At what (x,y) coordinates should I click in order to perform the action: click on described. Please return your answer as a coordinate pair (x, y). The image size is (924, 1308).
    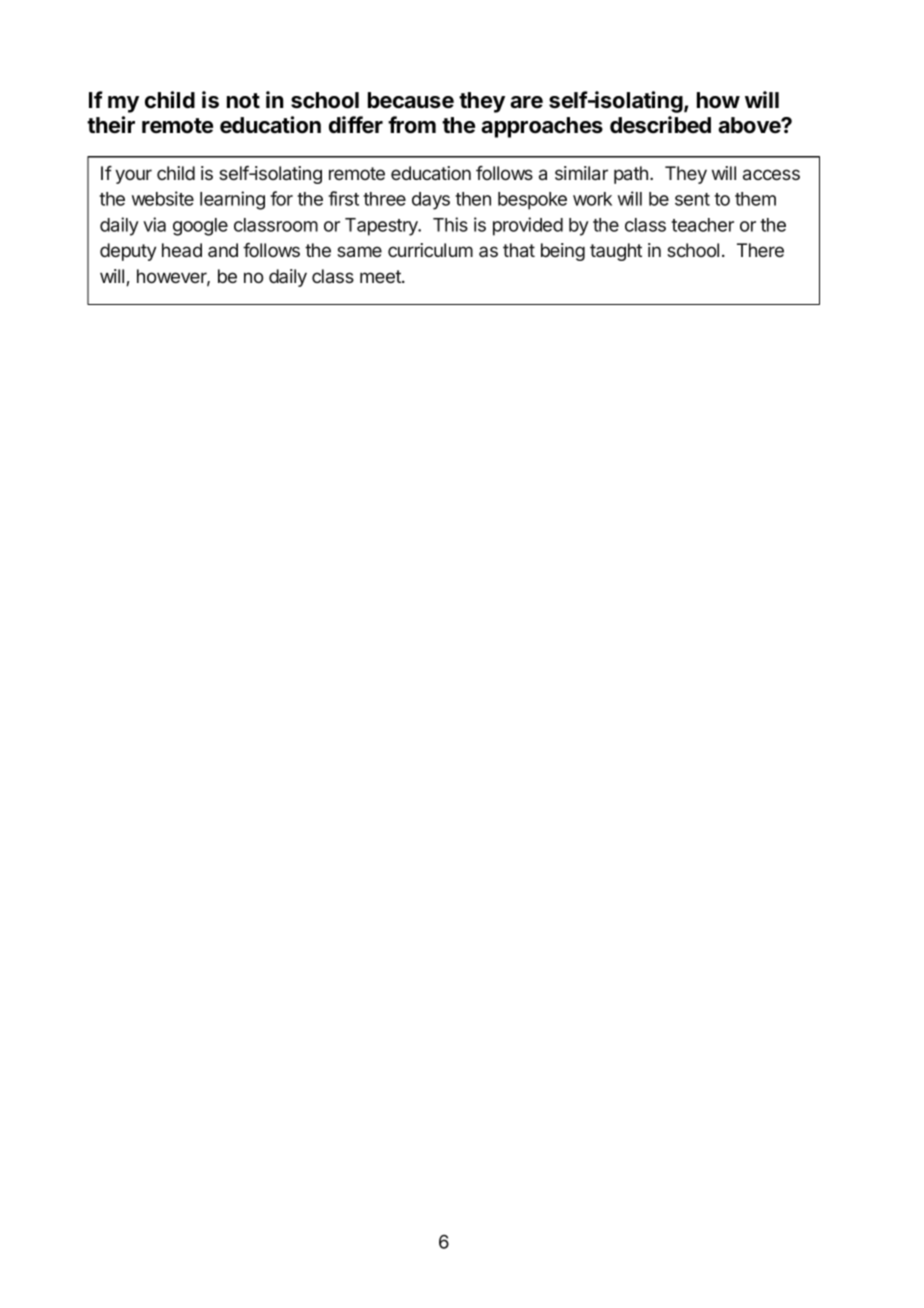
    Looking at the image, I should click on (660, 125).
